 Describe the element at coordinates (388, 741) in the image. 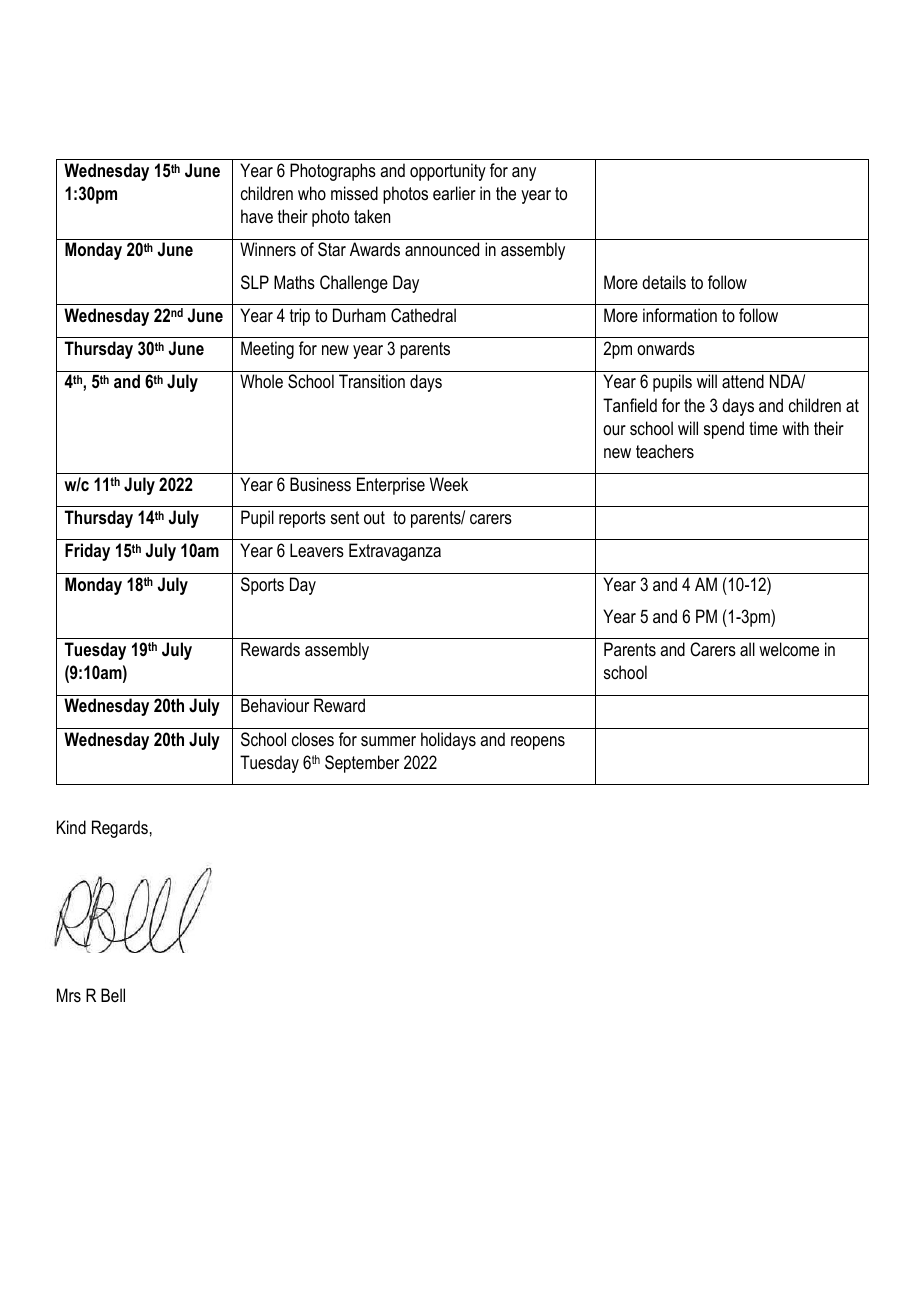

I see `summer` at that location.
